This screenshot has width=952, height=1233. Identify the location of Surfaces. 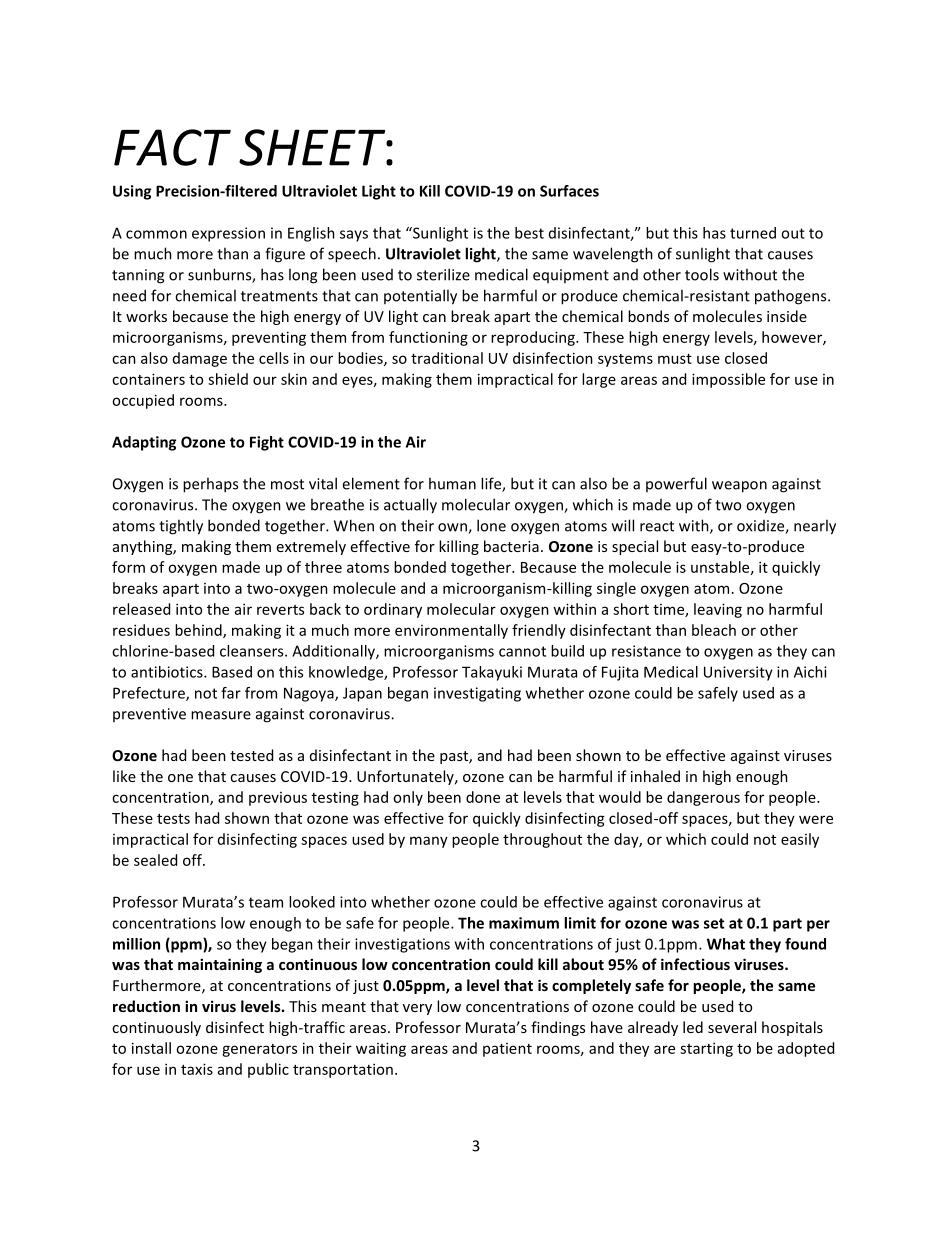
(569, 191).
